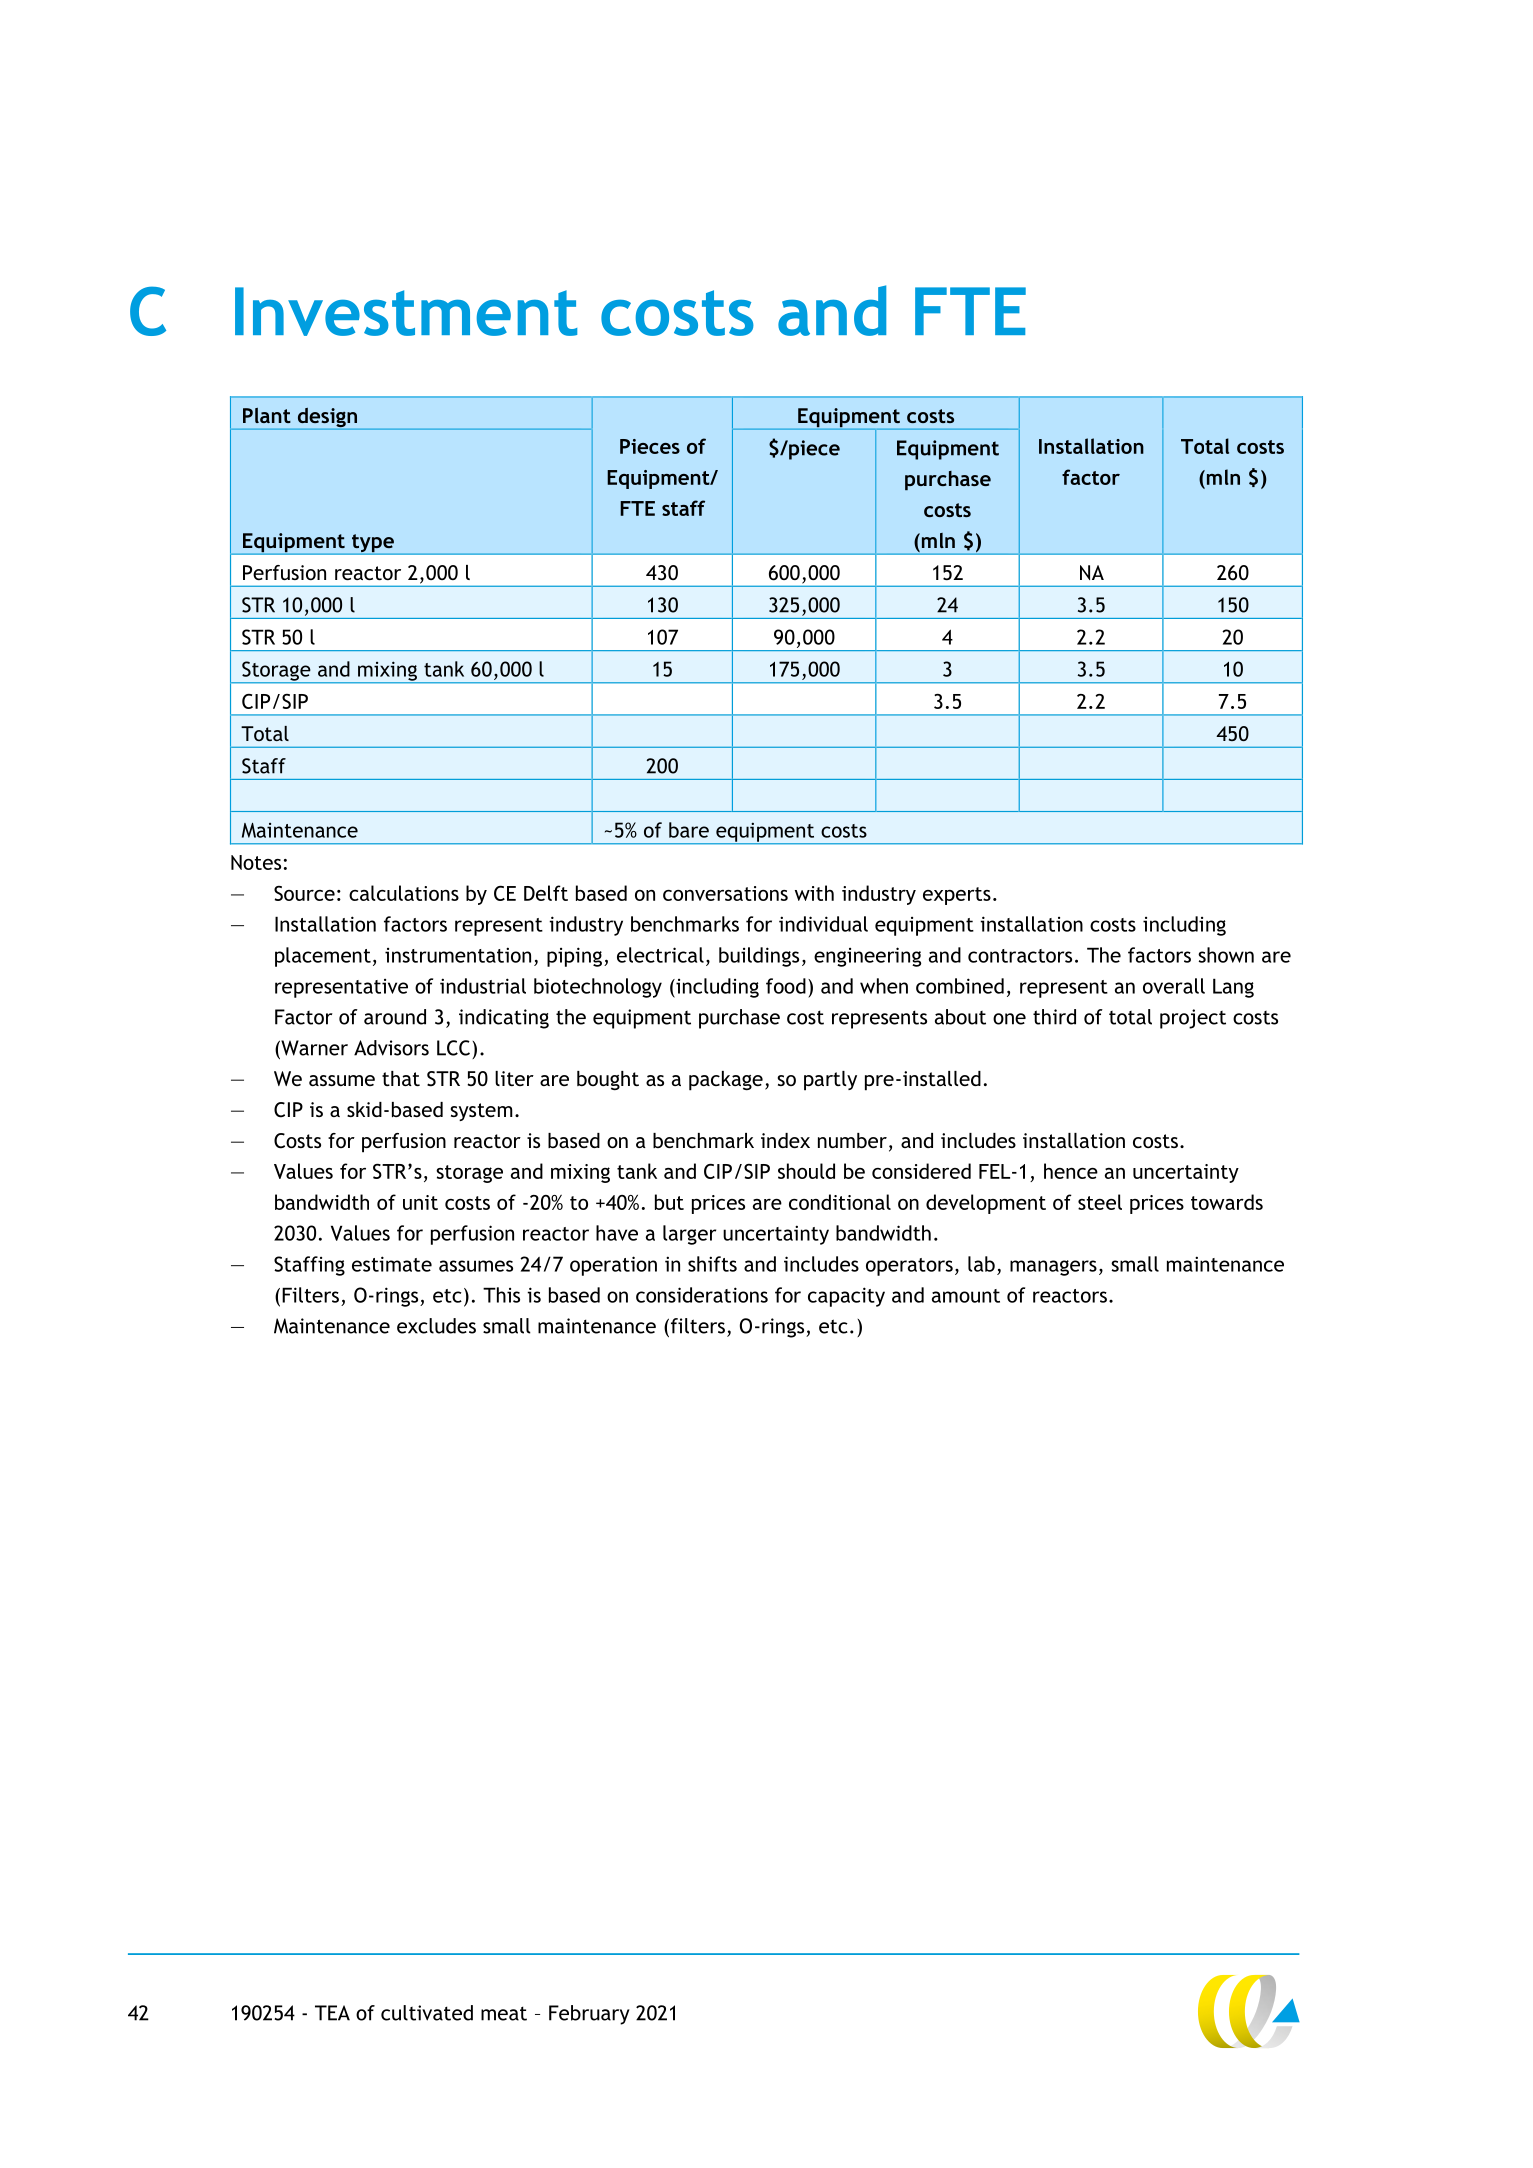 This image has width=1533, height=2168. What do you see at coordinates (957, 896) in the image?
I see `experts` at bounding box center [957, 896].
